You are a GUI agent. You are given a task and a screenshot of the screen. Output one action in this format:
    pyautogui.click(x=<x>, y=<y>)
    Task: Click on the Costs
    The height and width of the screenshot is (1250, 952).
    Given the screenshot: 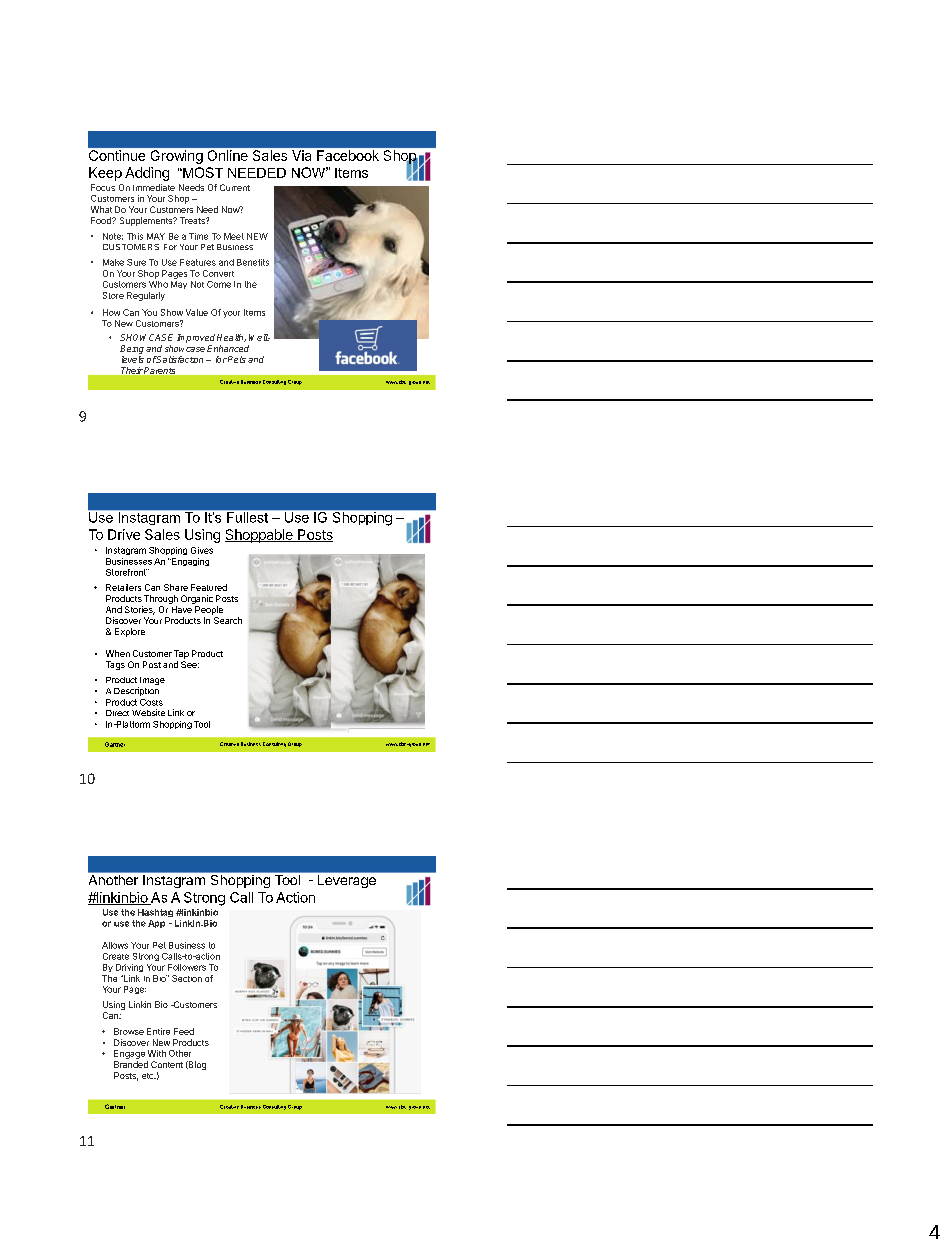 What is the action you would take?
    pyautogui.click(x=151, y=702)
